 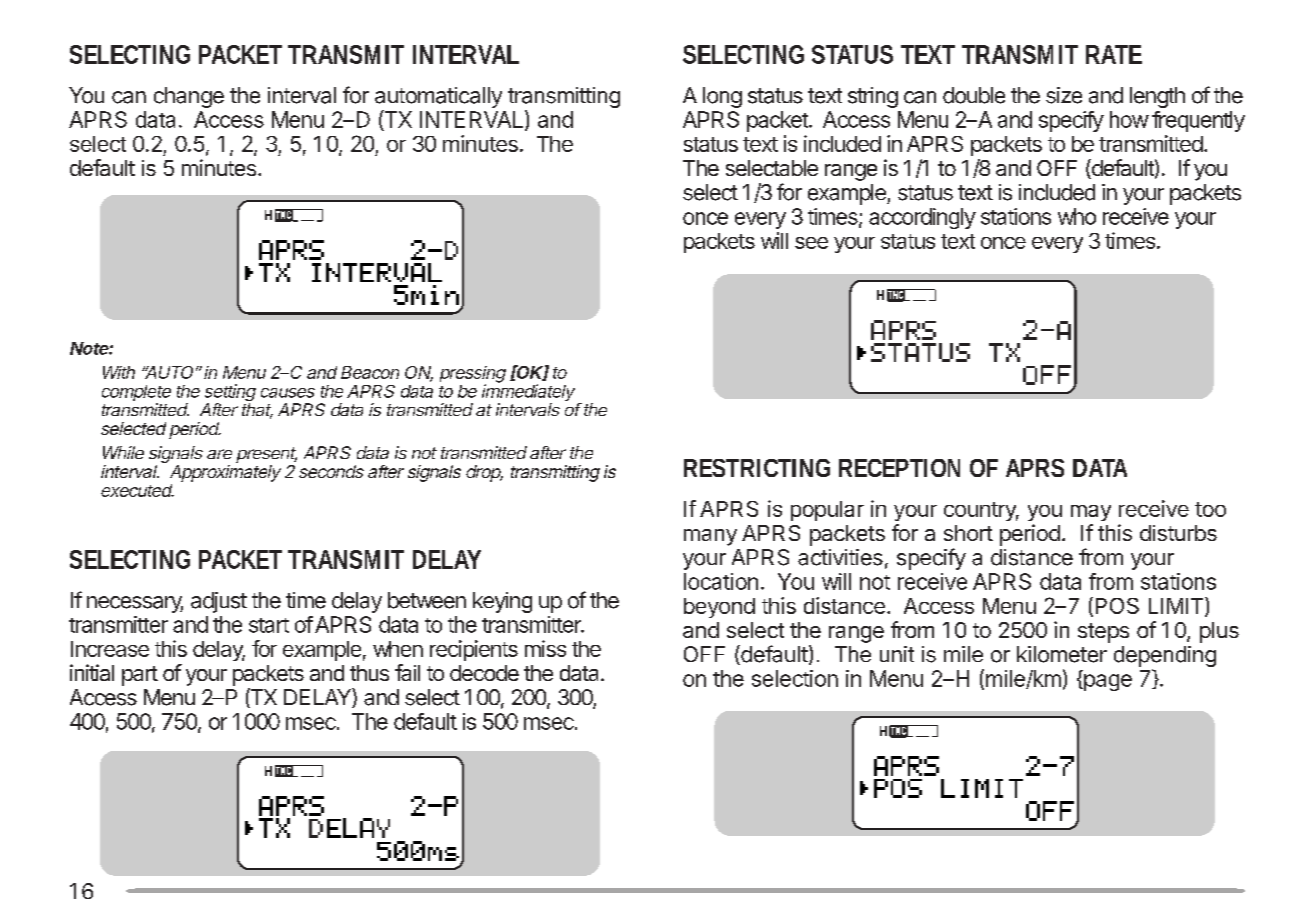 I want to click on long, so click(x=722, y=97).
